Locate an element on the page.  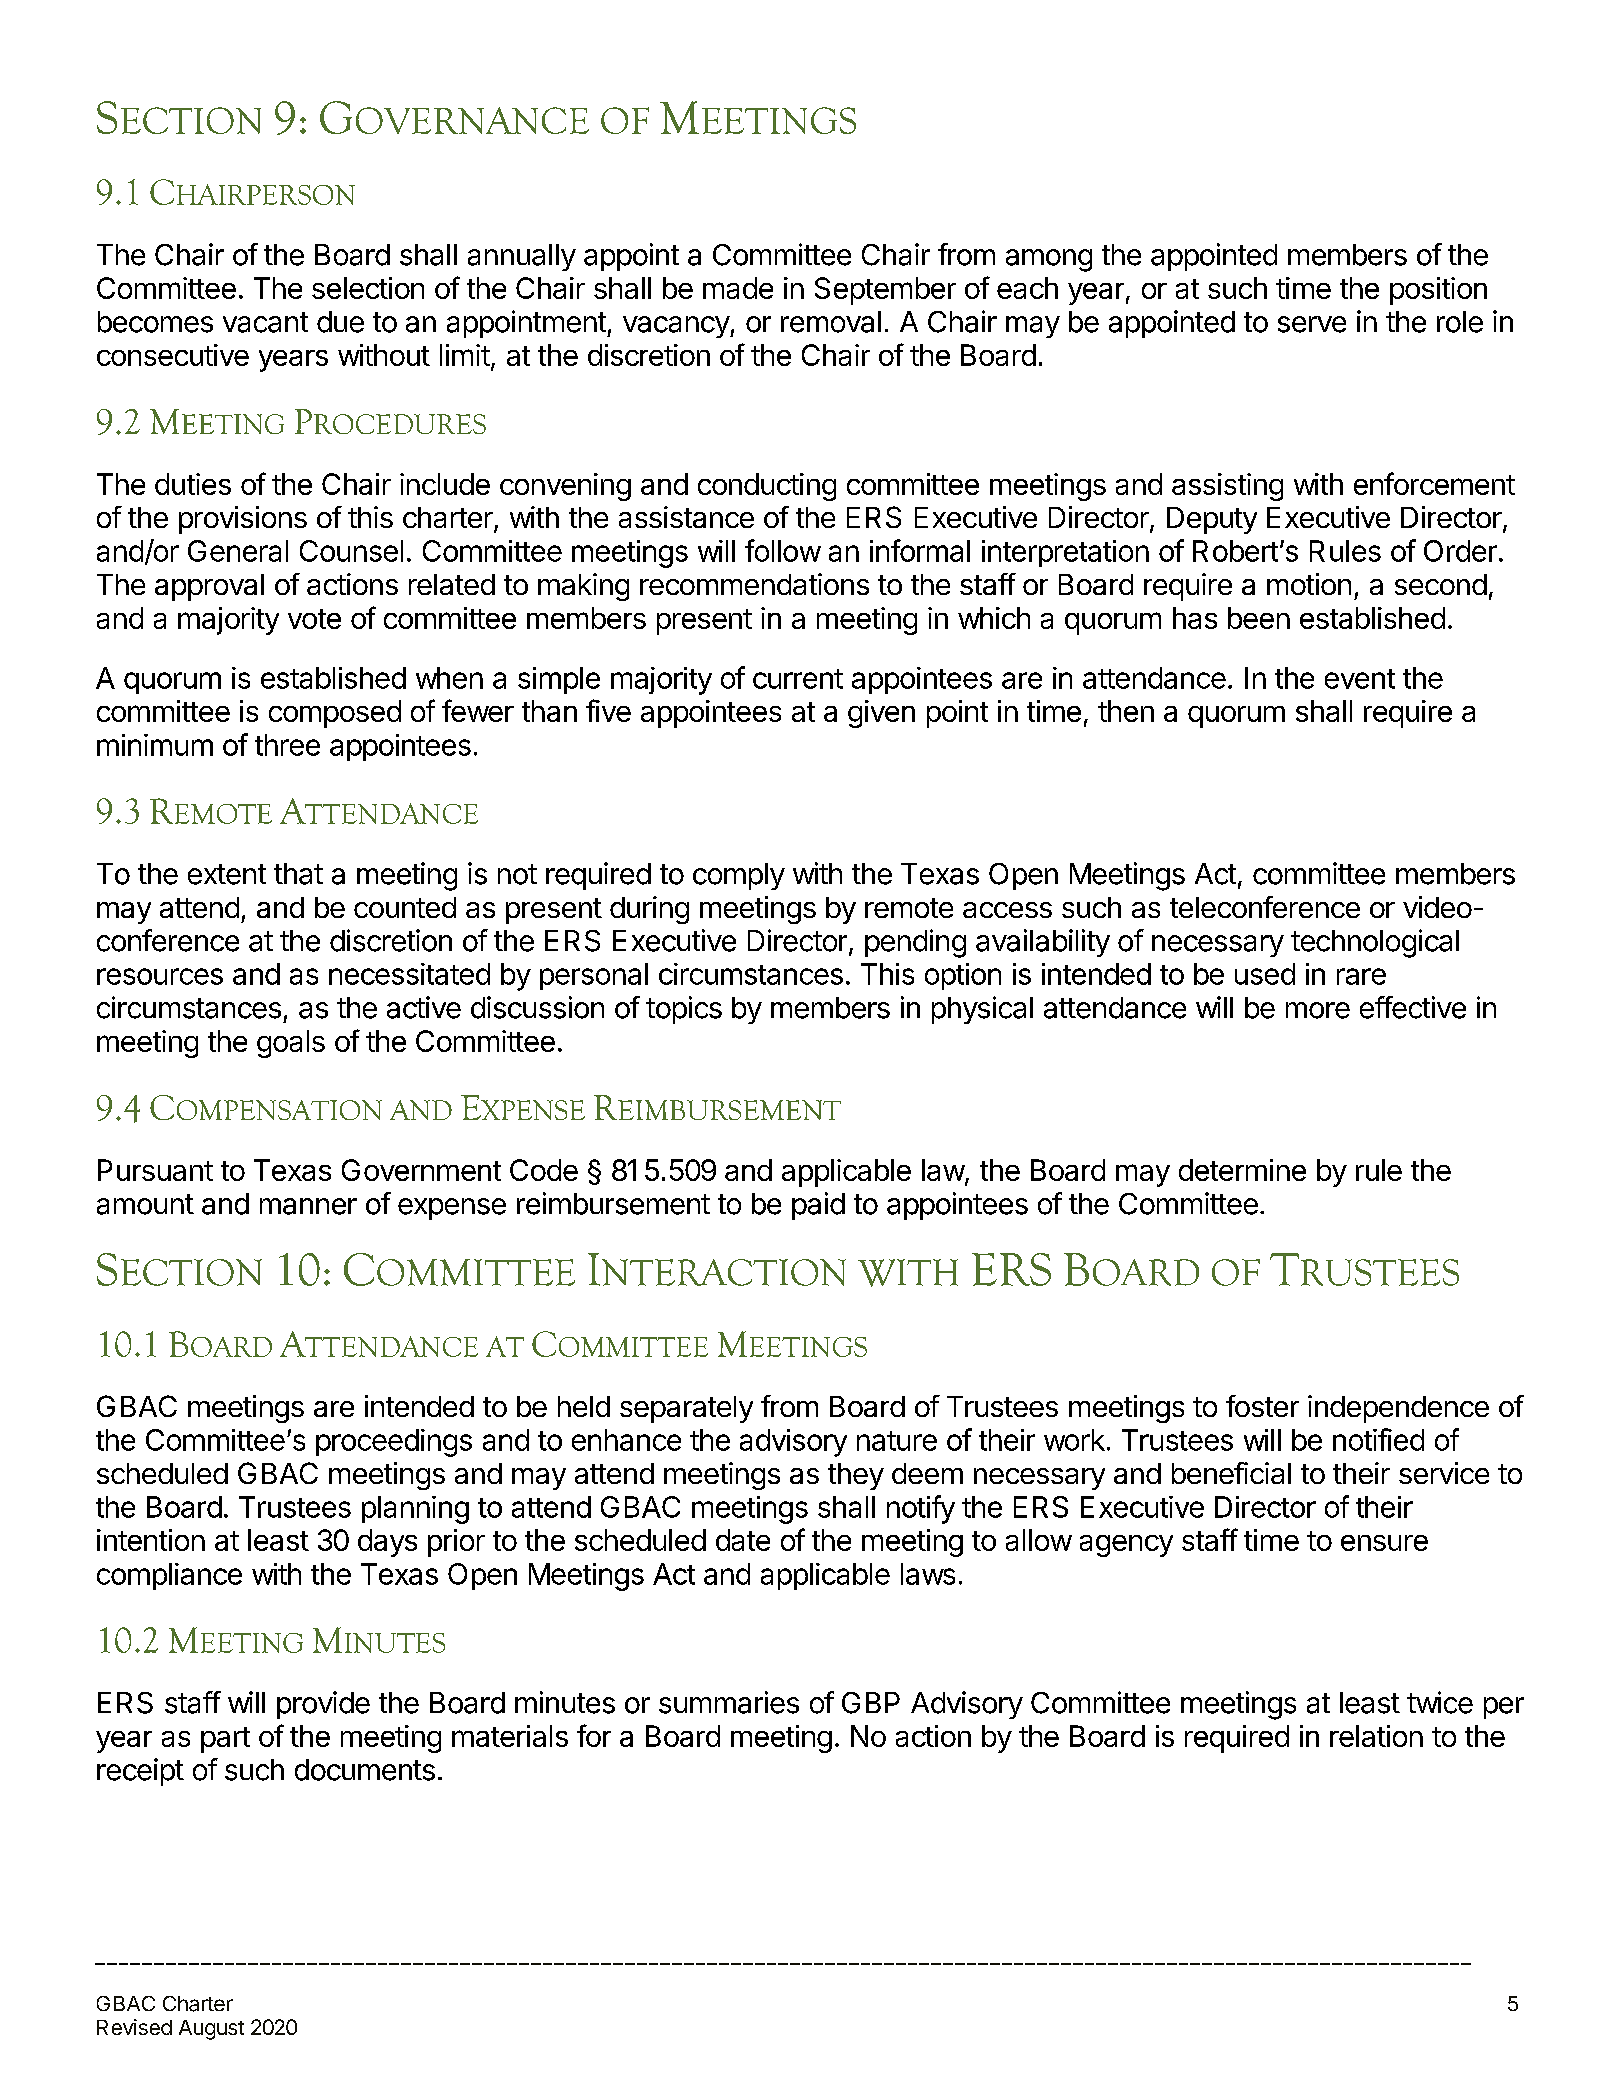
technological is located at coordinates (1375, 943).
